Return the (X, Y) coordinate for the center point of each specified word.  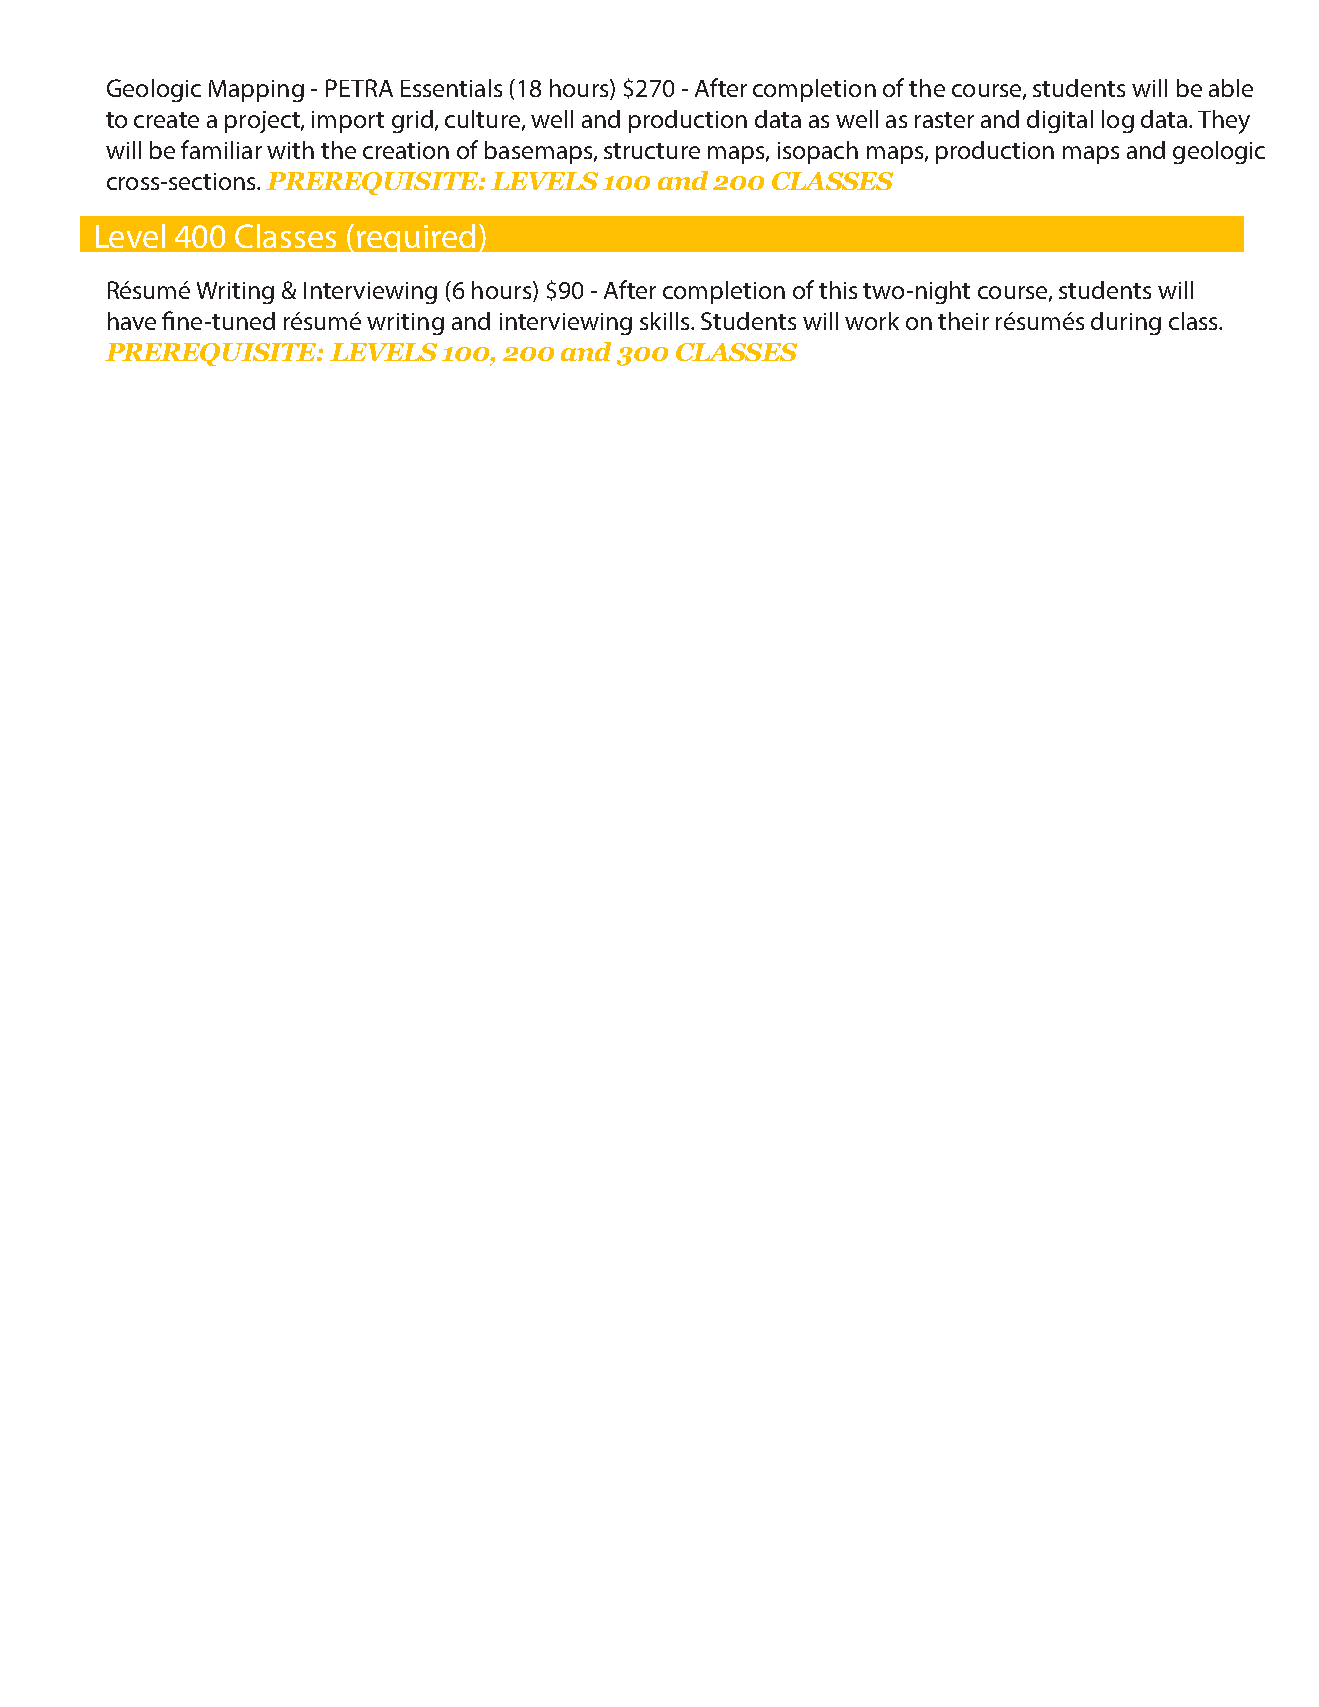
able (1231, 88)
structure (652, 151)
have (132, 321)
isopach (818, 152)
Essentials (451, 88)
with (290, 150)
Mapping (256, 91)
